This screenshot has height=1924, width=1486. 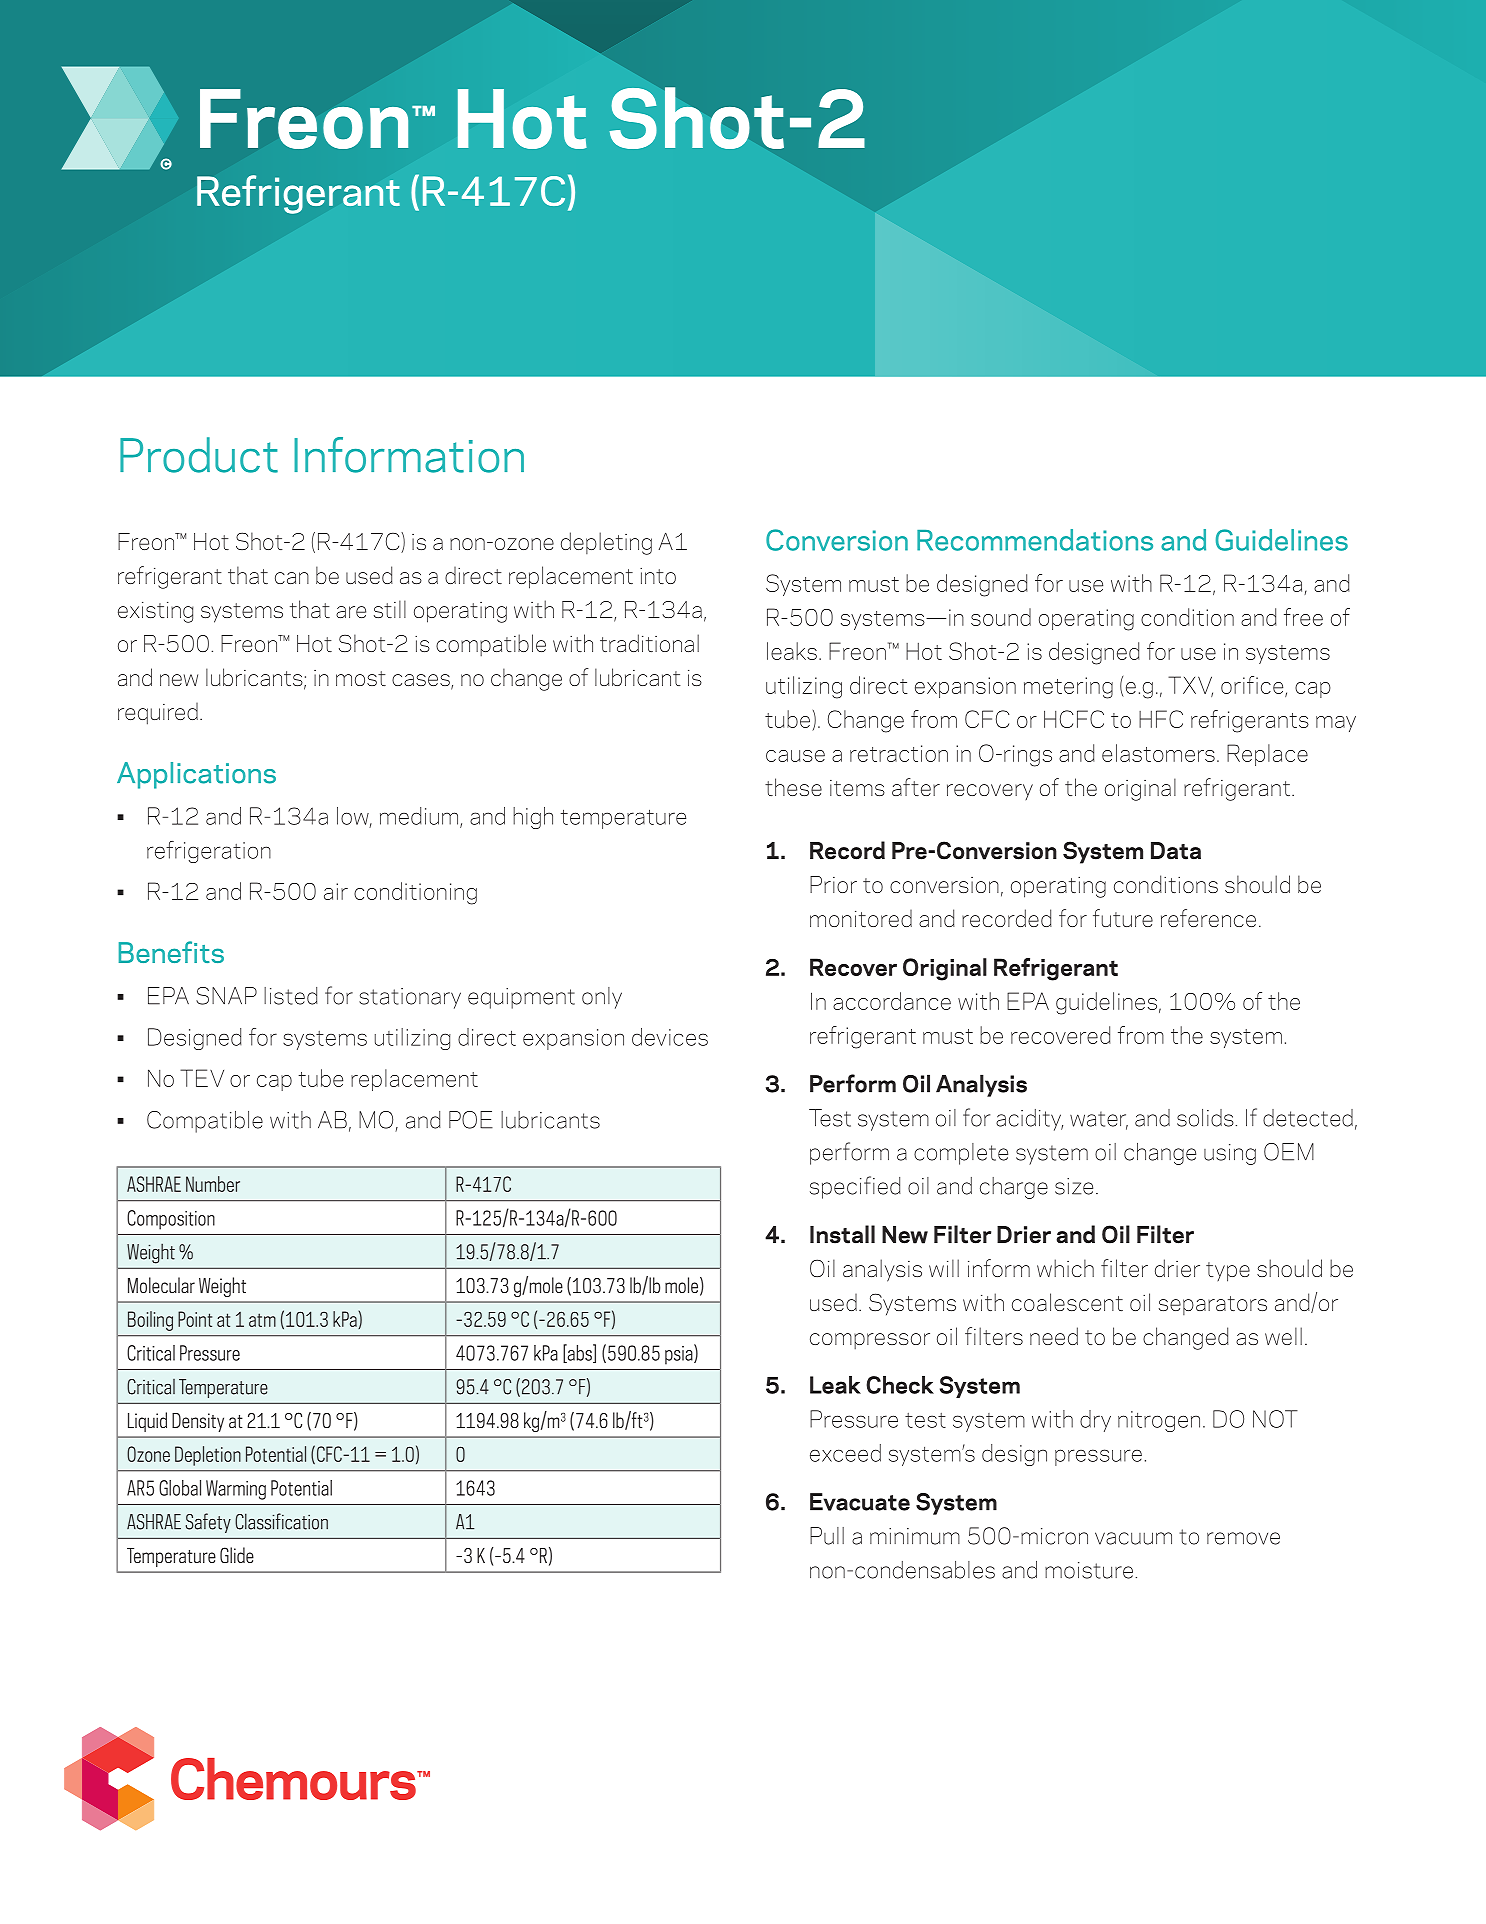 What do you see at coordinates (670, 1037) in the screenshot?
I see `devices` at bounding box center [670, 1037].
